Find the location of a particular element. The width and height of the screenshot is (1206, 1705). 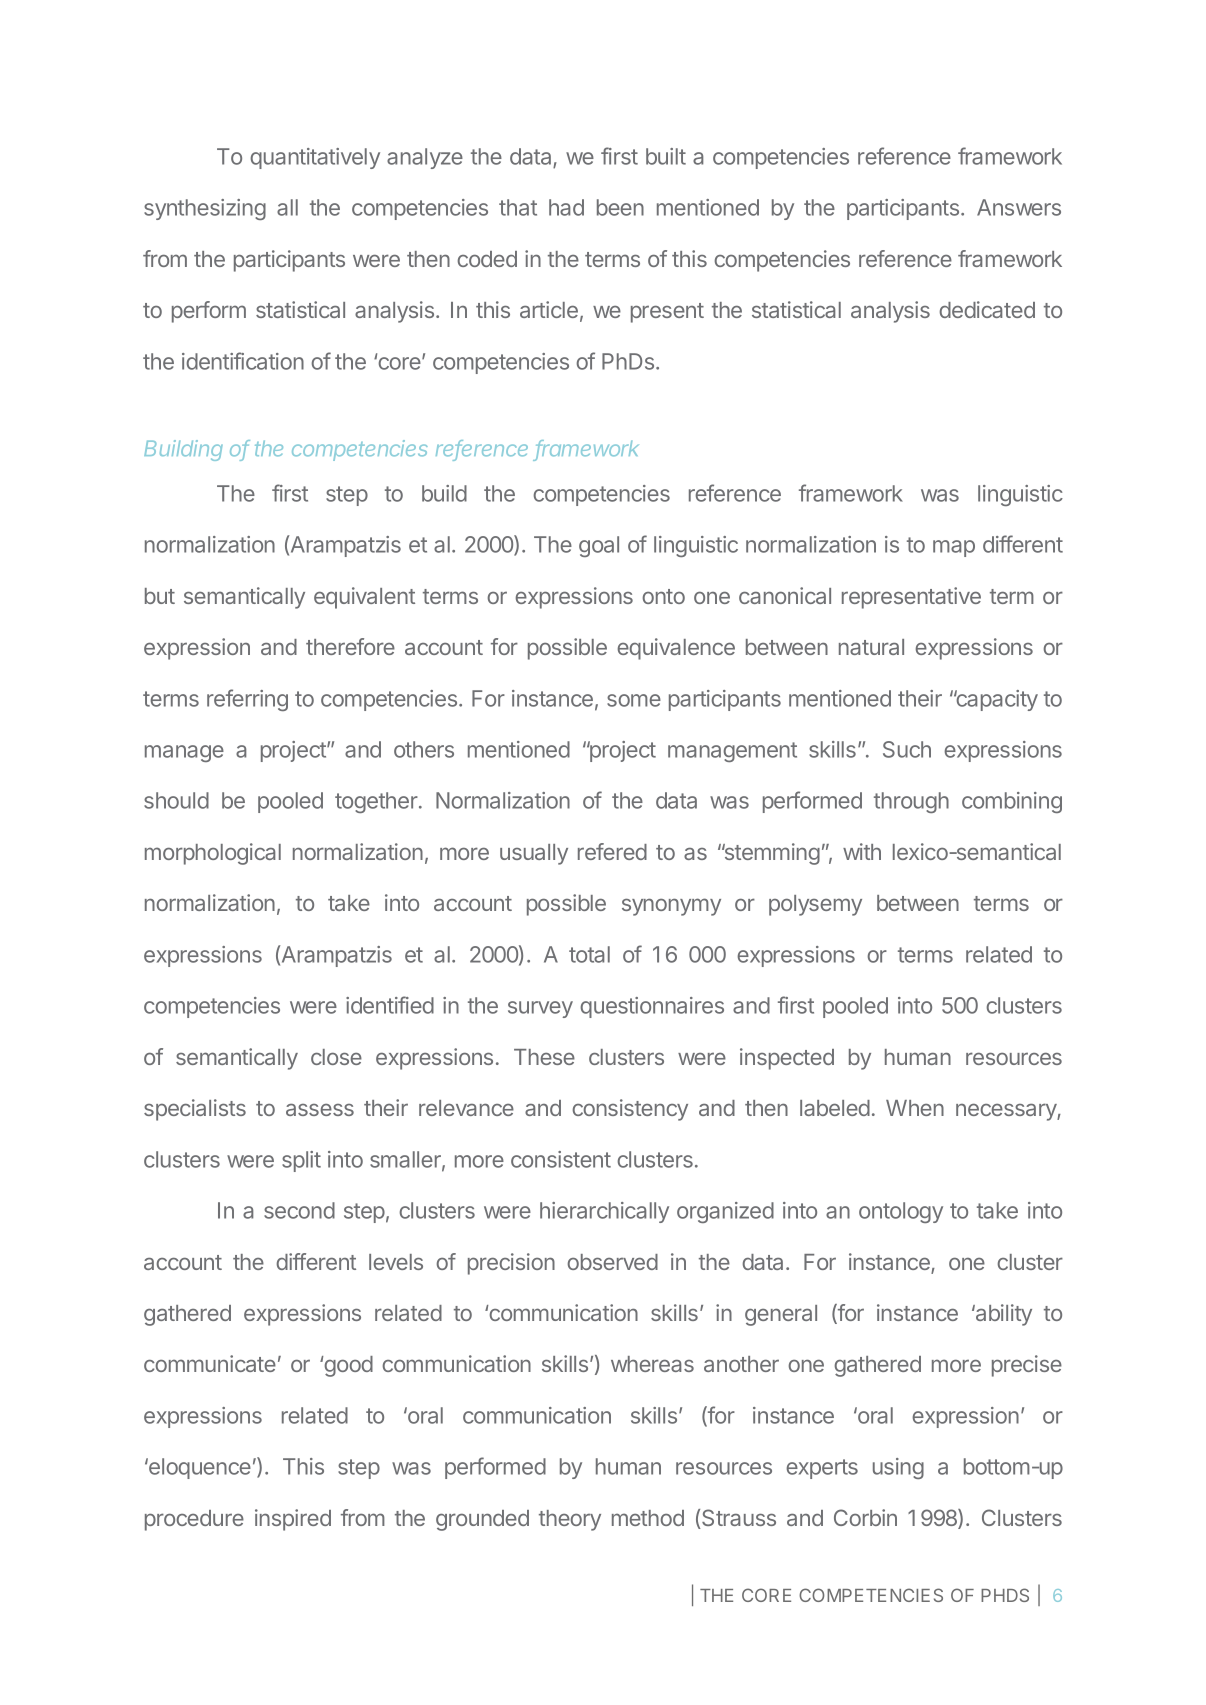

inspired is located at coordinates (293, 1520).
